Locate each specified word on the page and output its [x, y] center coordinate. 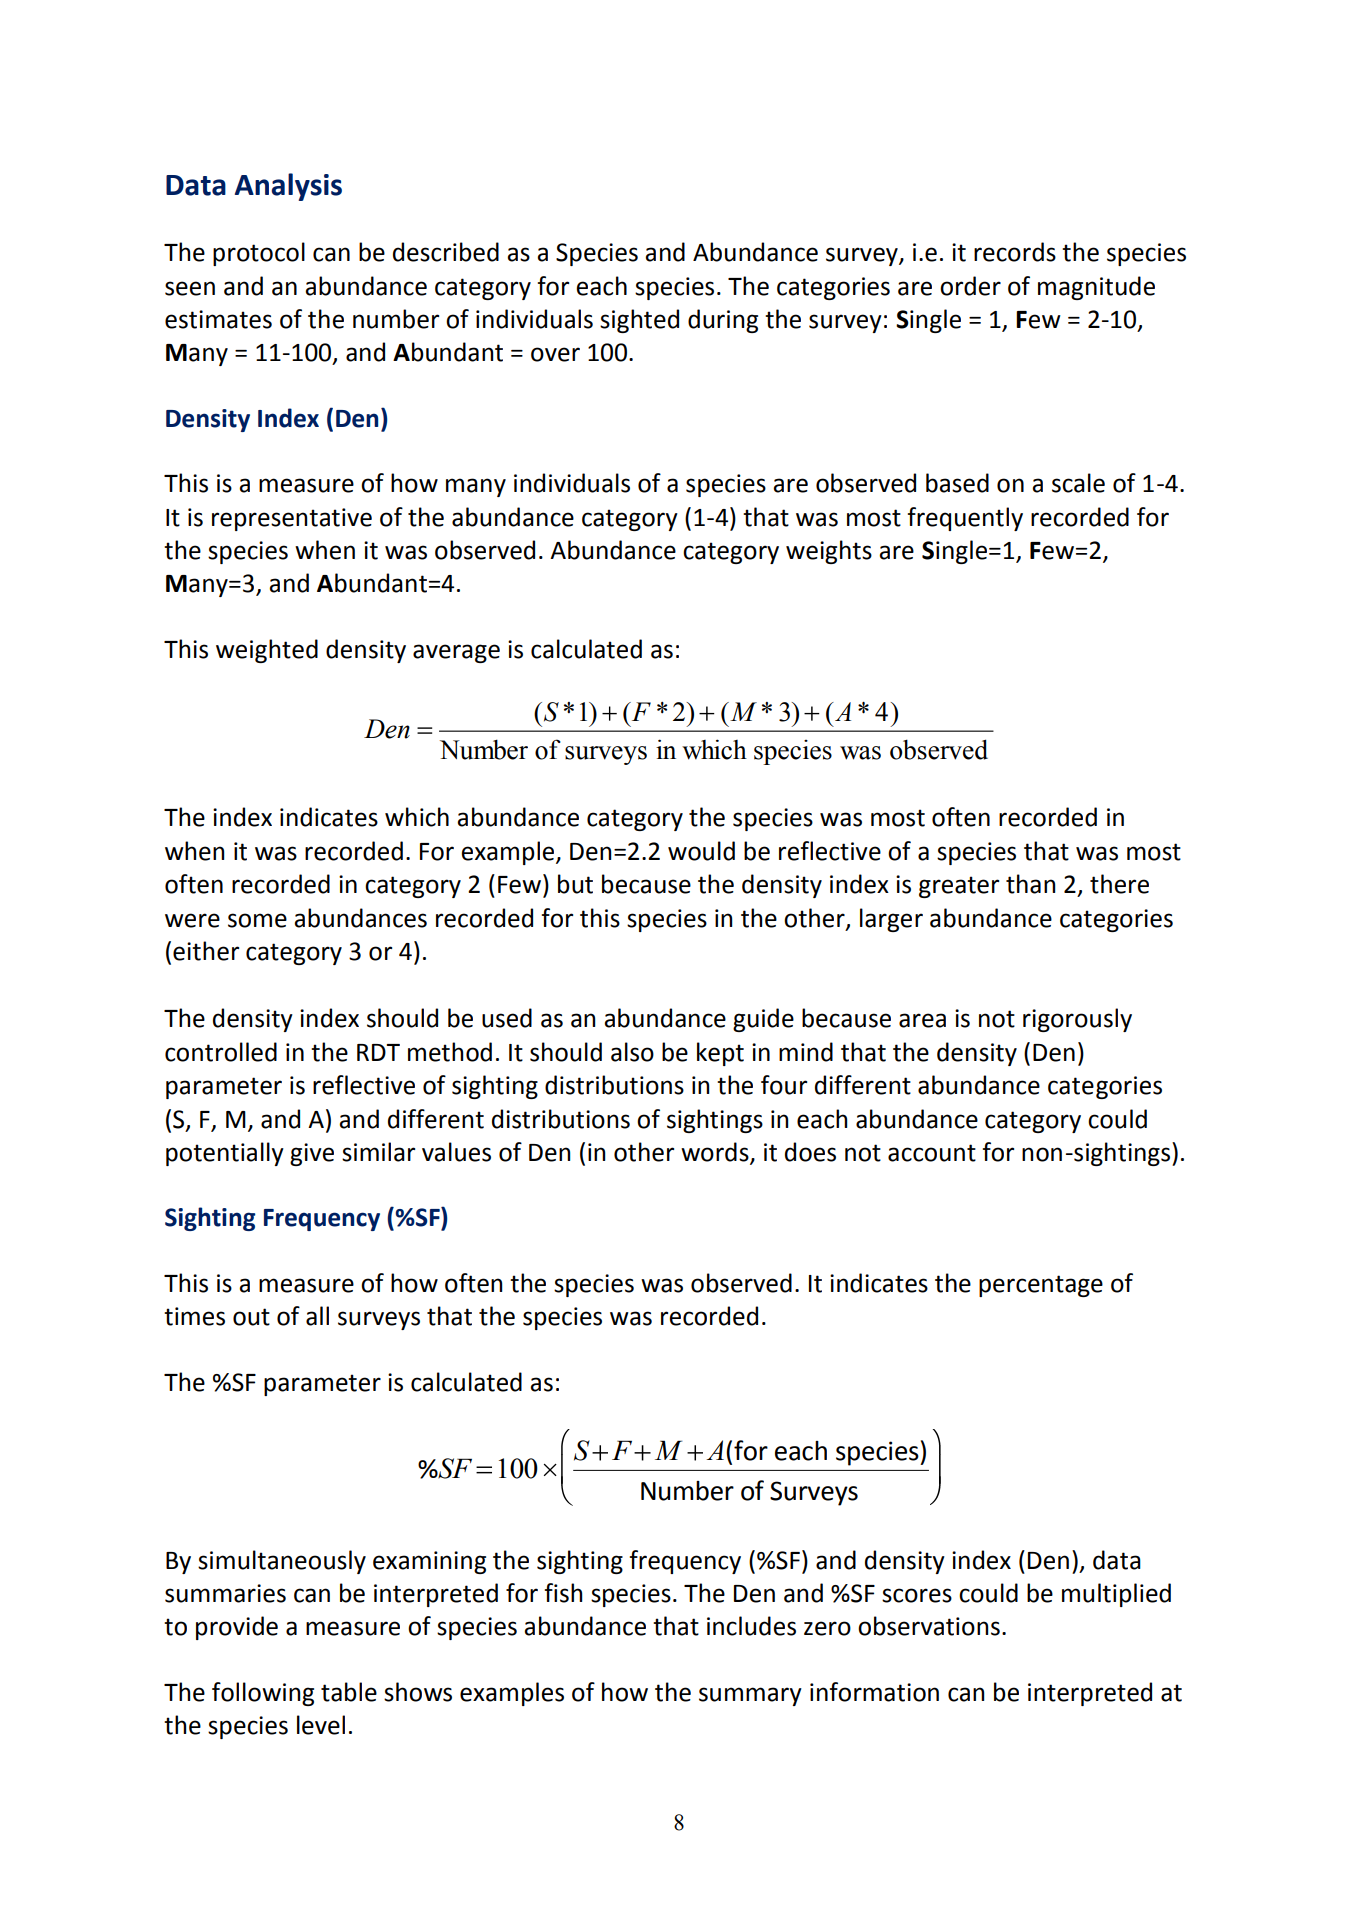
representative [292, 519]
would [701, 851]
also [632, 1052]
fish [563, 1593]
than [1030, 884]
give [312, 1154]
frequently [965, 519]
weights [829, 552]
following [263, 1694]
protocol [259, 254]
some [257, 920]
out [251, 1317]
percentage [1041, 1286]
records [1015, 252]
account [932, 1153]
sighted [639, 321]
